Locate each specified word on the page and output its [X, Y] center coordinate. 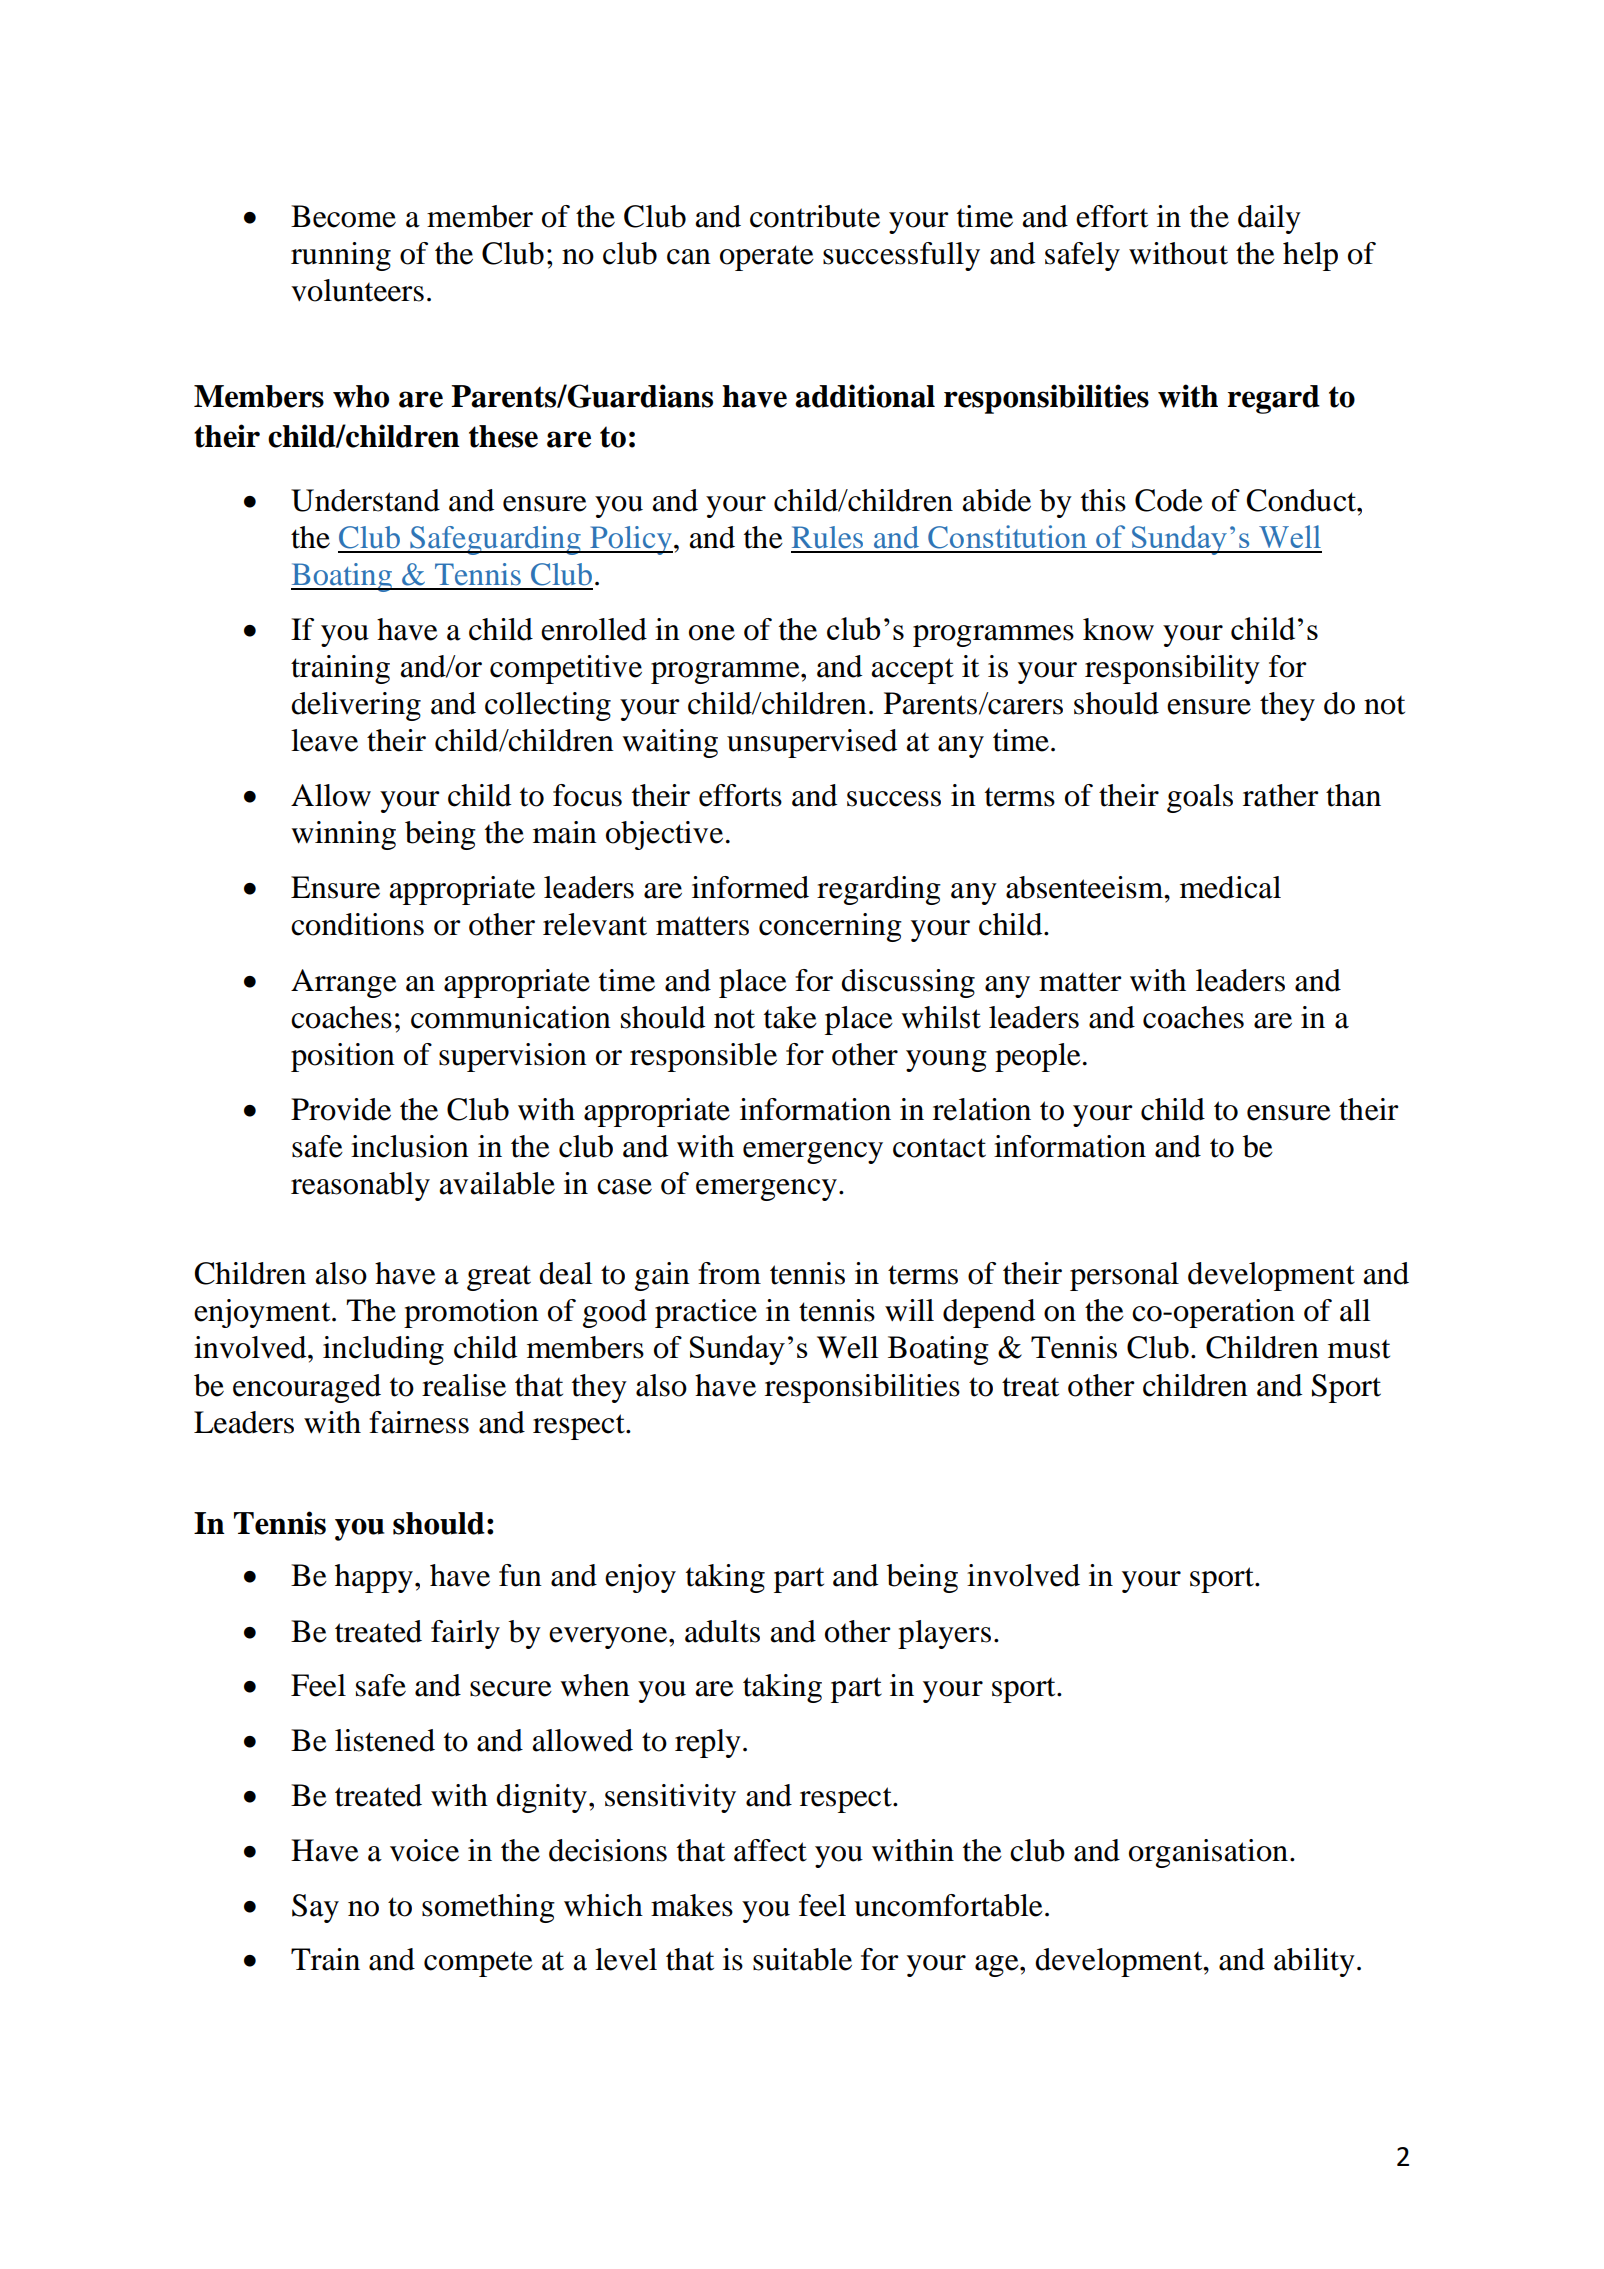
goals [1200, 798]
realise [464, 1385]
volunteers [357, 290]
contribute [815, 216]
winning [343, 835]
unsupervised [812, 743]
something [488, 1908]
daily [1269, 219]
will [909, 1310]
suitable [802, 1959]
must [1359, 1349]
